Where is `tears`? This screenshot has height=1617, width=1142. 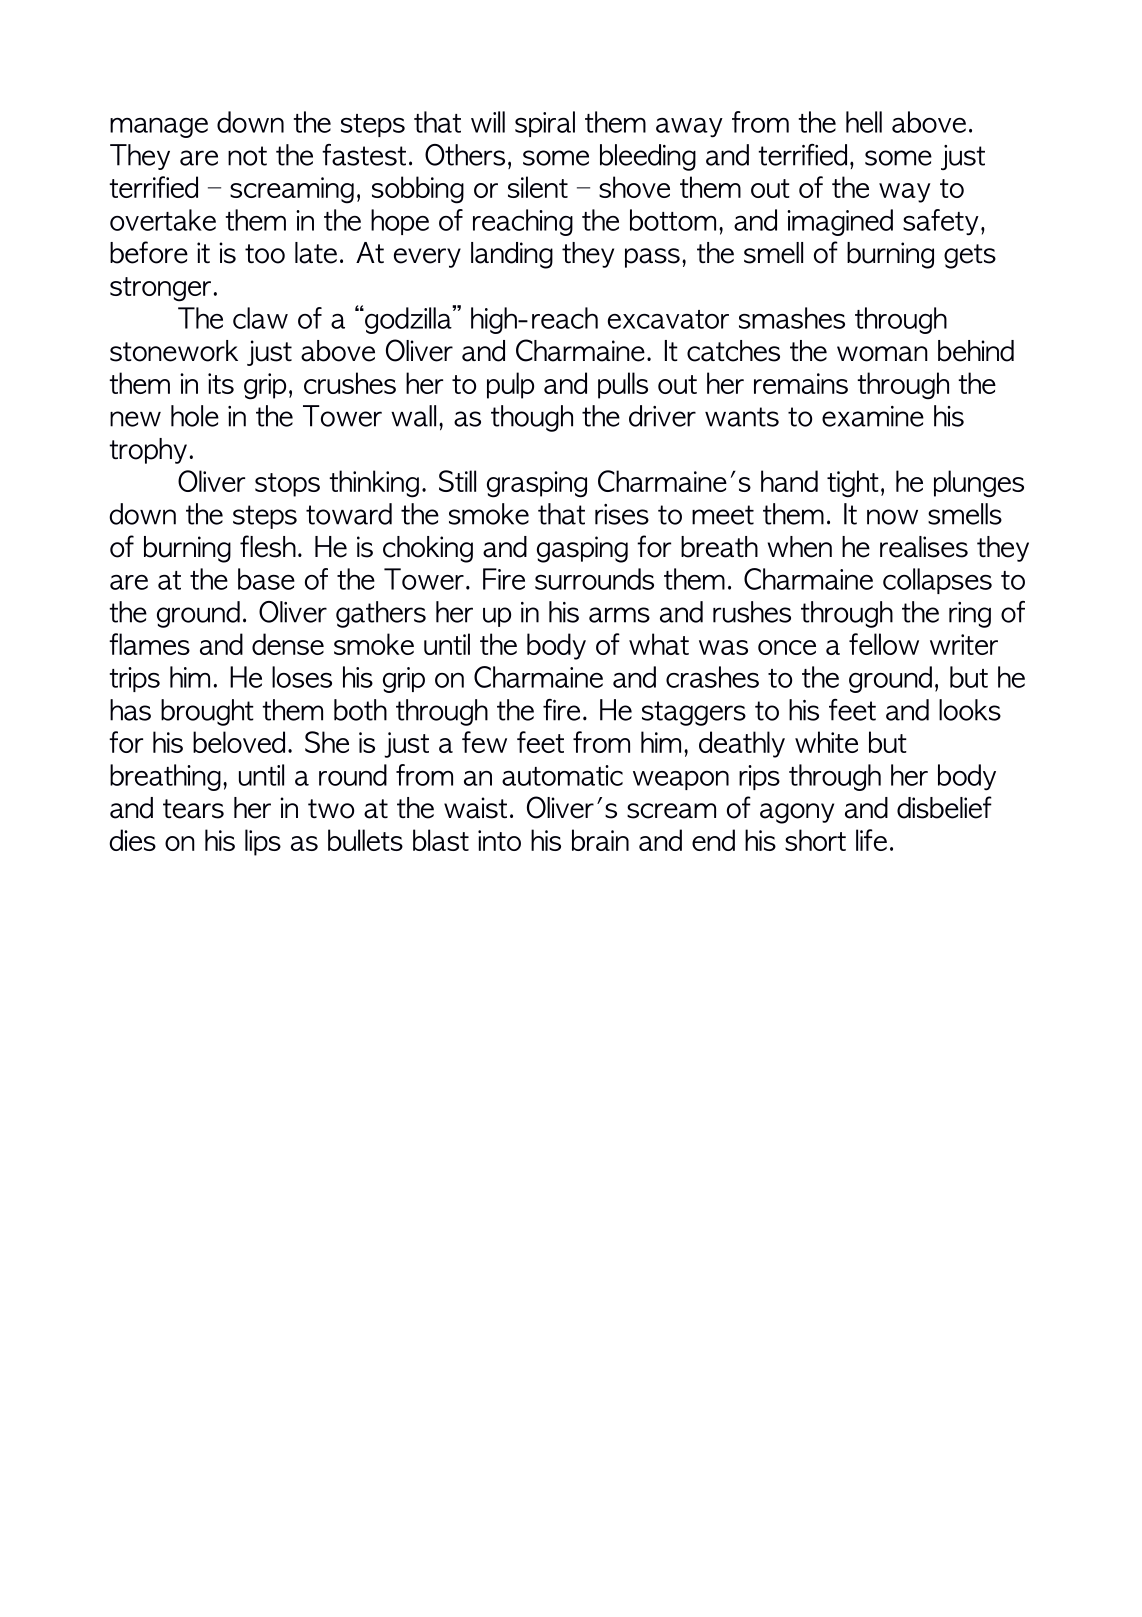 tears is located at coordinates (193, 809).
